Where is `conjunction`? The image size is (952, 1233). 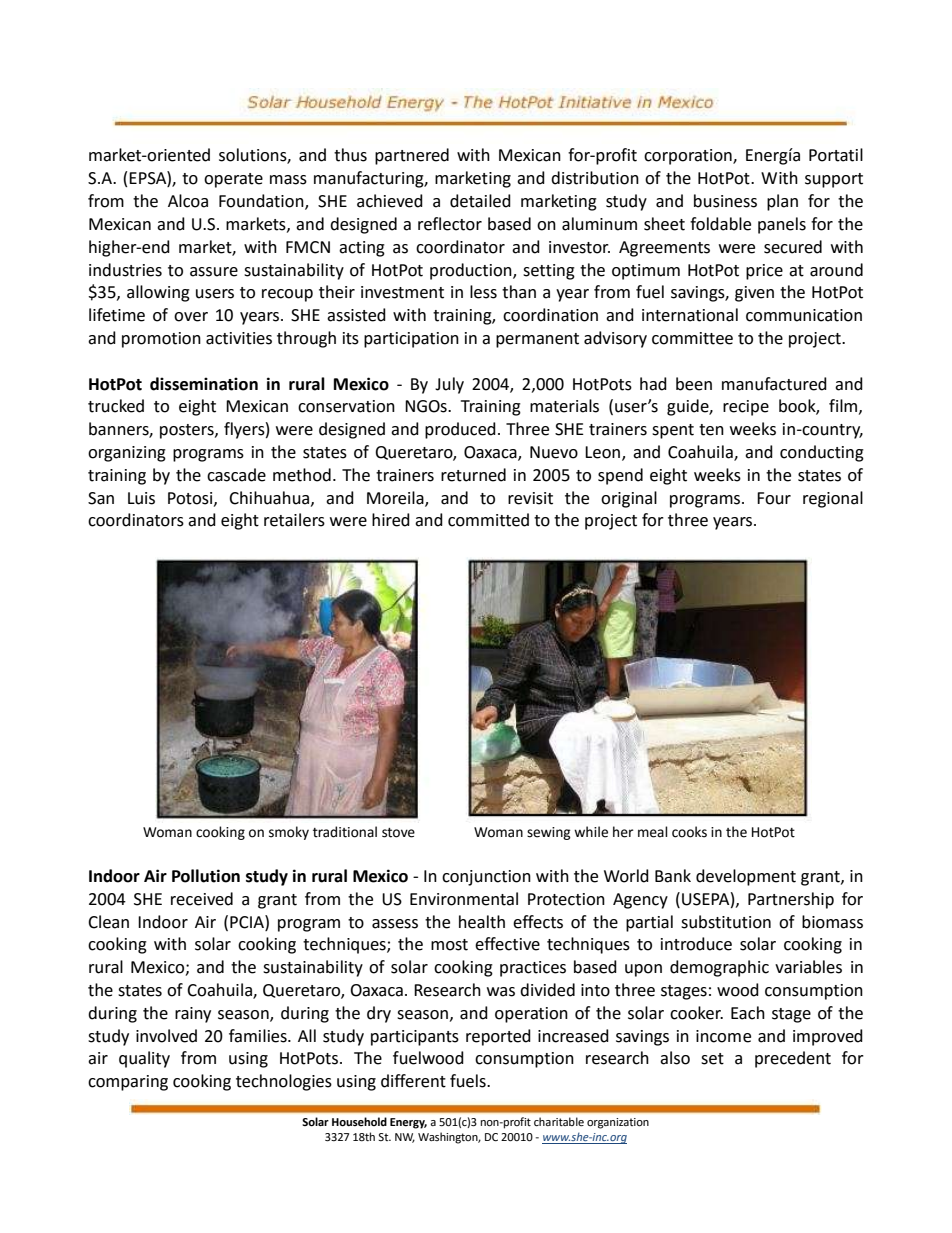
conjunction is located at coordinates (486, 878).
